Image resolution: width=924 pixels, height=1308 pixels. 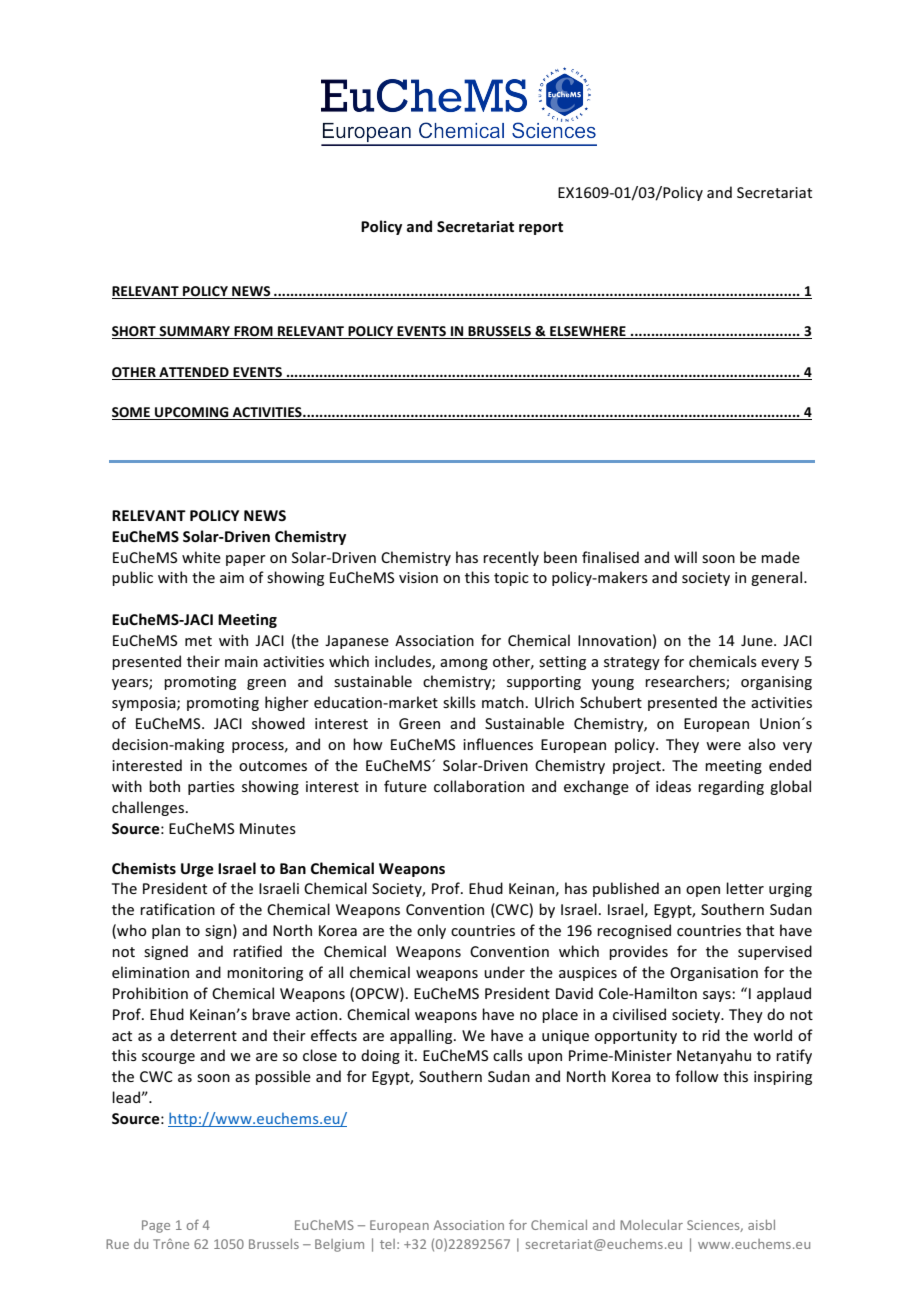 I want to click on ELSEWHERE, so click(x=588, y=332).
